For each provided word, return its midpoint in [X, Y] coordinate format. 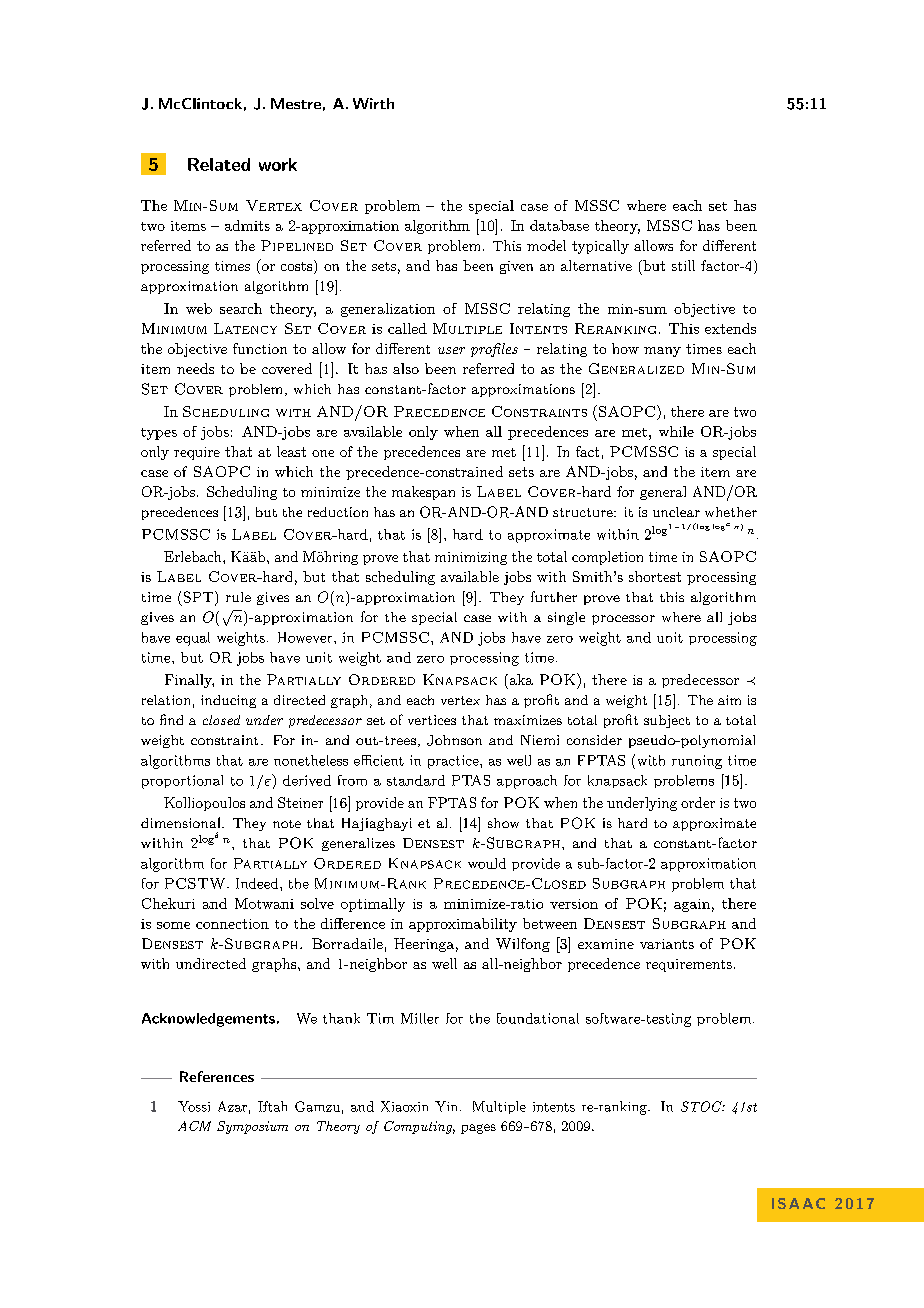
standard [416, 780]
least [291, 451]
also [406, 368]
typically [600, 247]
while [676, 431]
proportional [182, 782]
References [217, 1076]
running [697, 762]
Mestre [296, 103]
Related [219, 164]
